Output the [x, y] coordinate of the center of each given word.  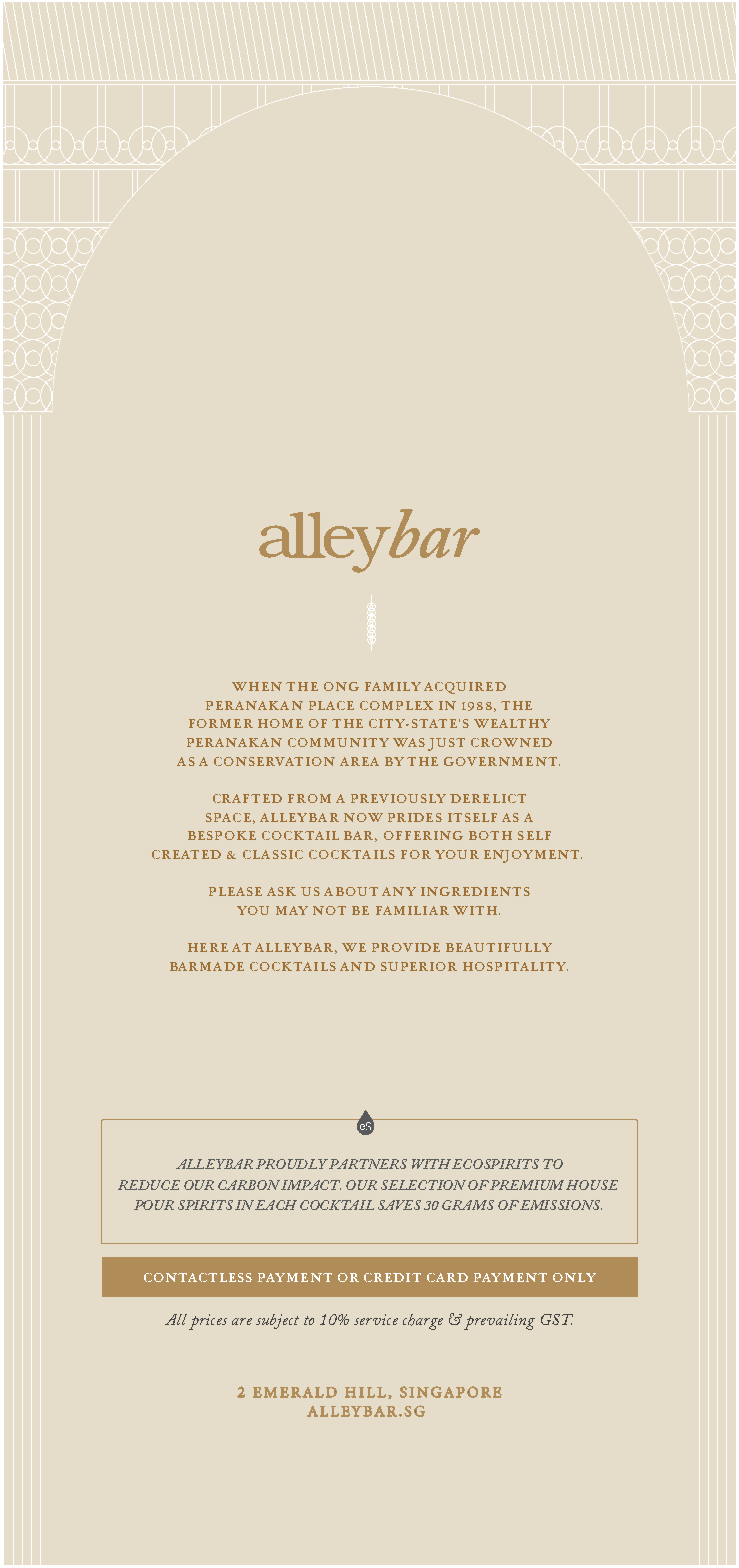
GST [557, 1319]
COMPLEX [396, 705]
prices [208, 1322]
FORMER [221, 723]
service [376, 1319]
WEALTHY [512, 723]
